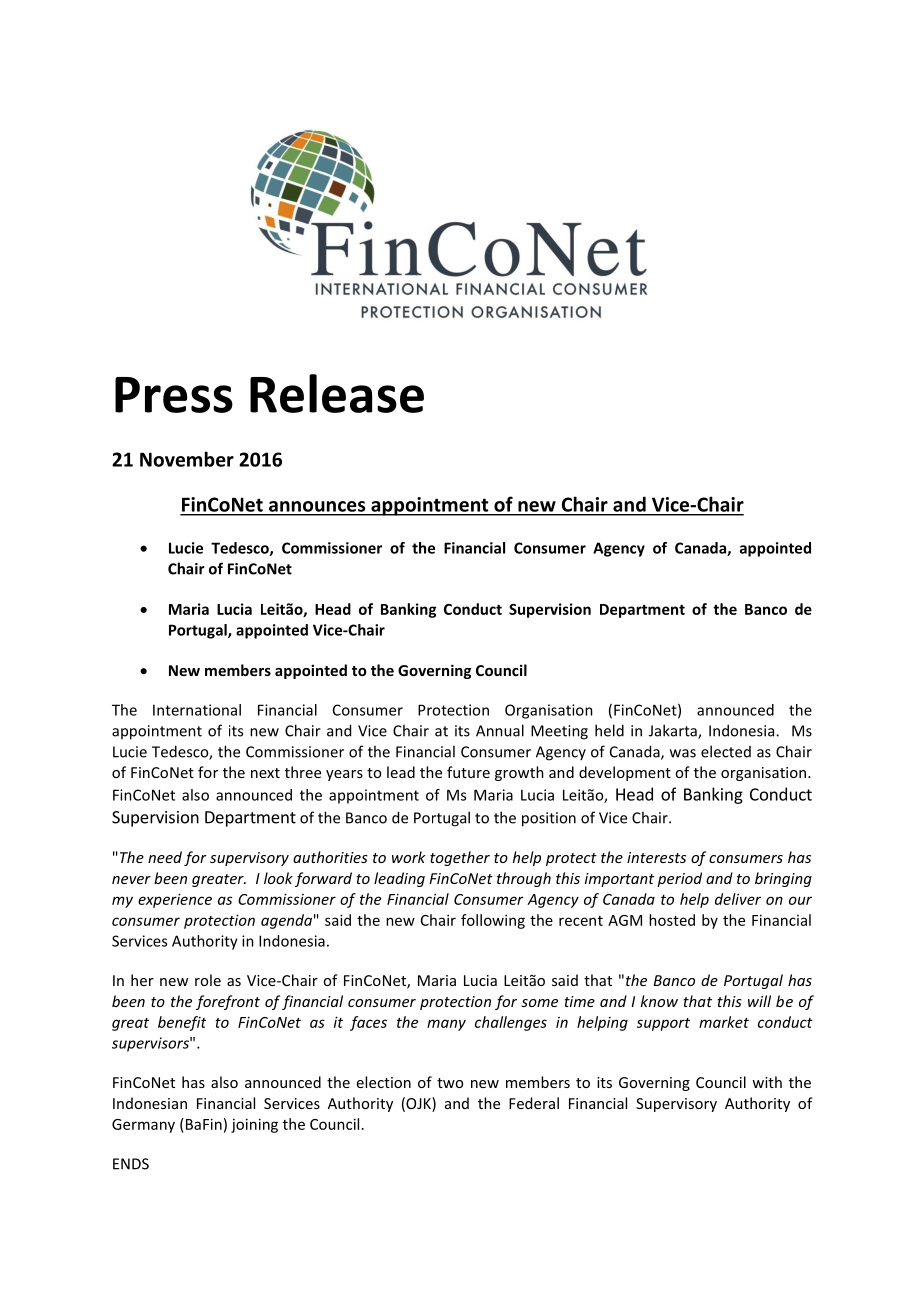  Describe the element at coordinates (265, 773) in the screenshot. I see `next` at that location.
